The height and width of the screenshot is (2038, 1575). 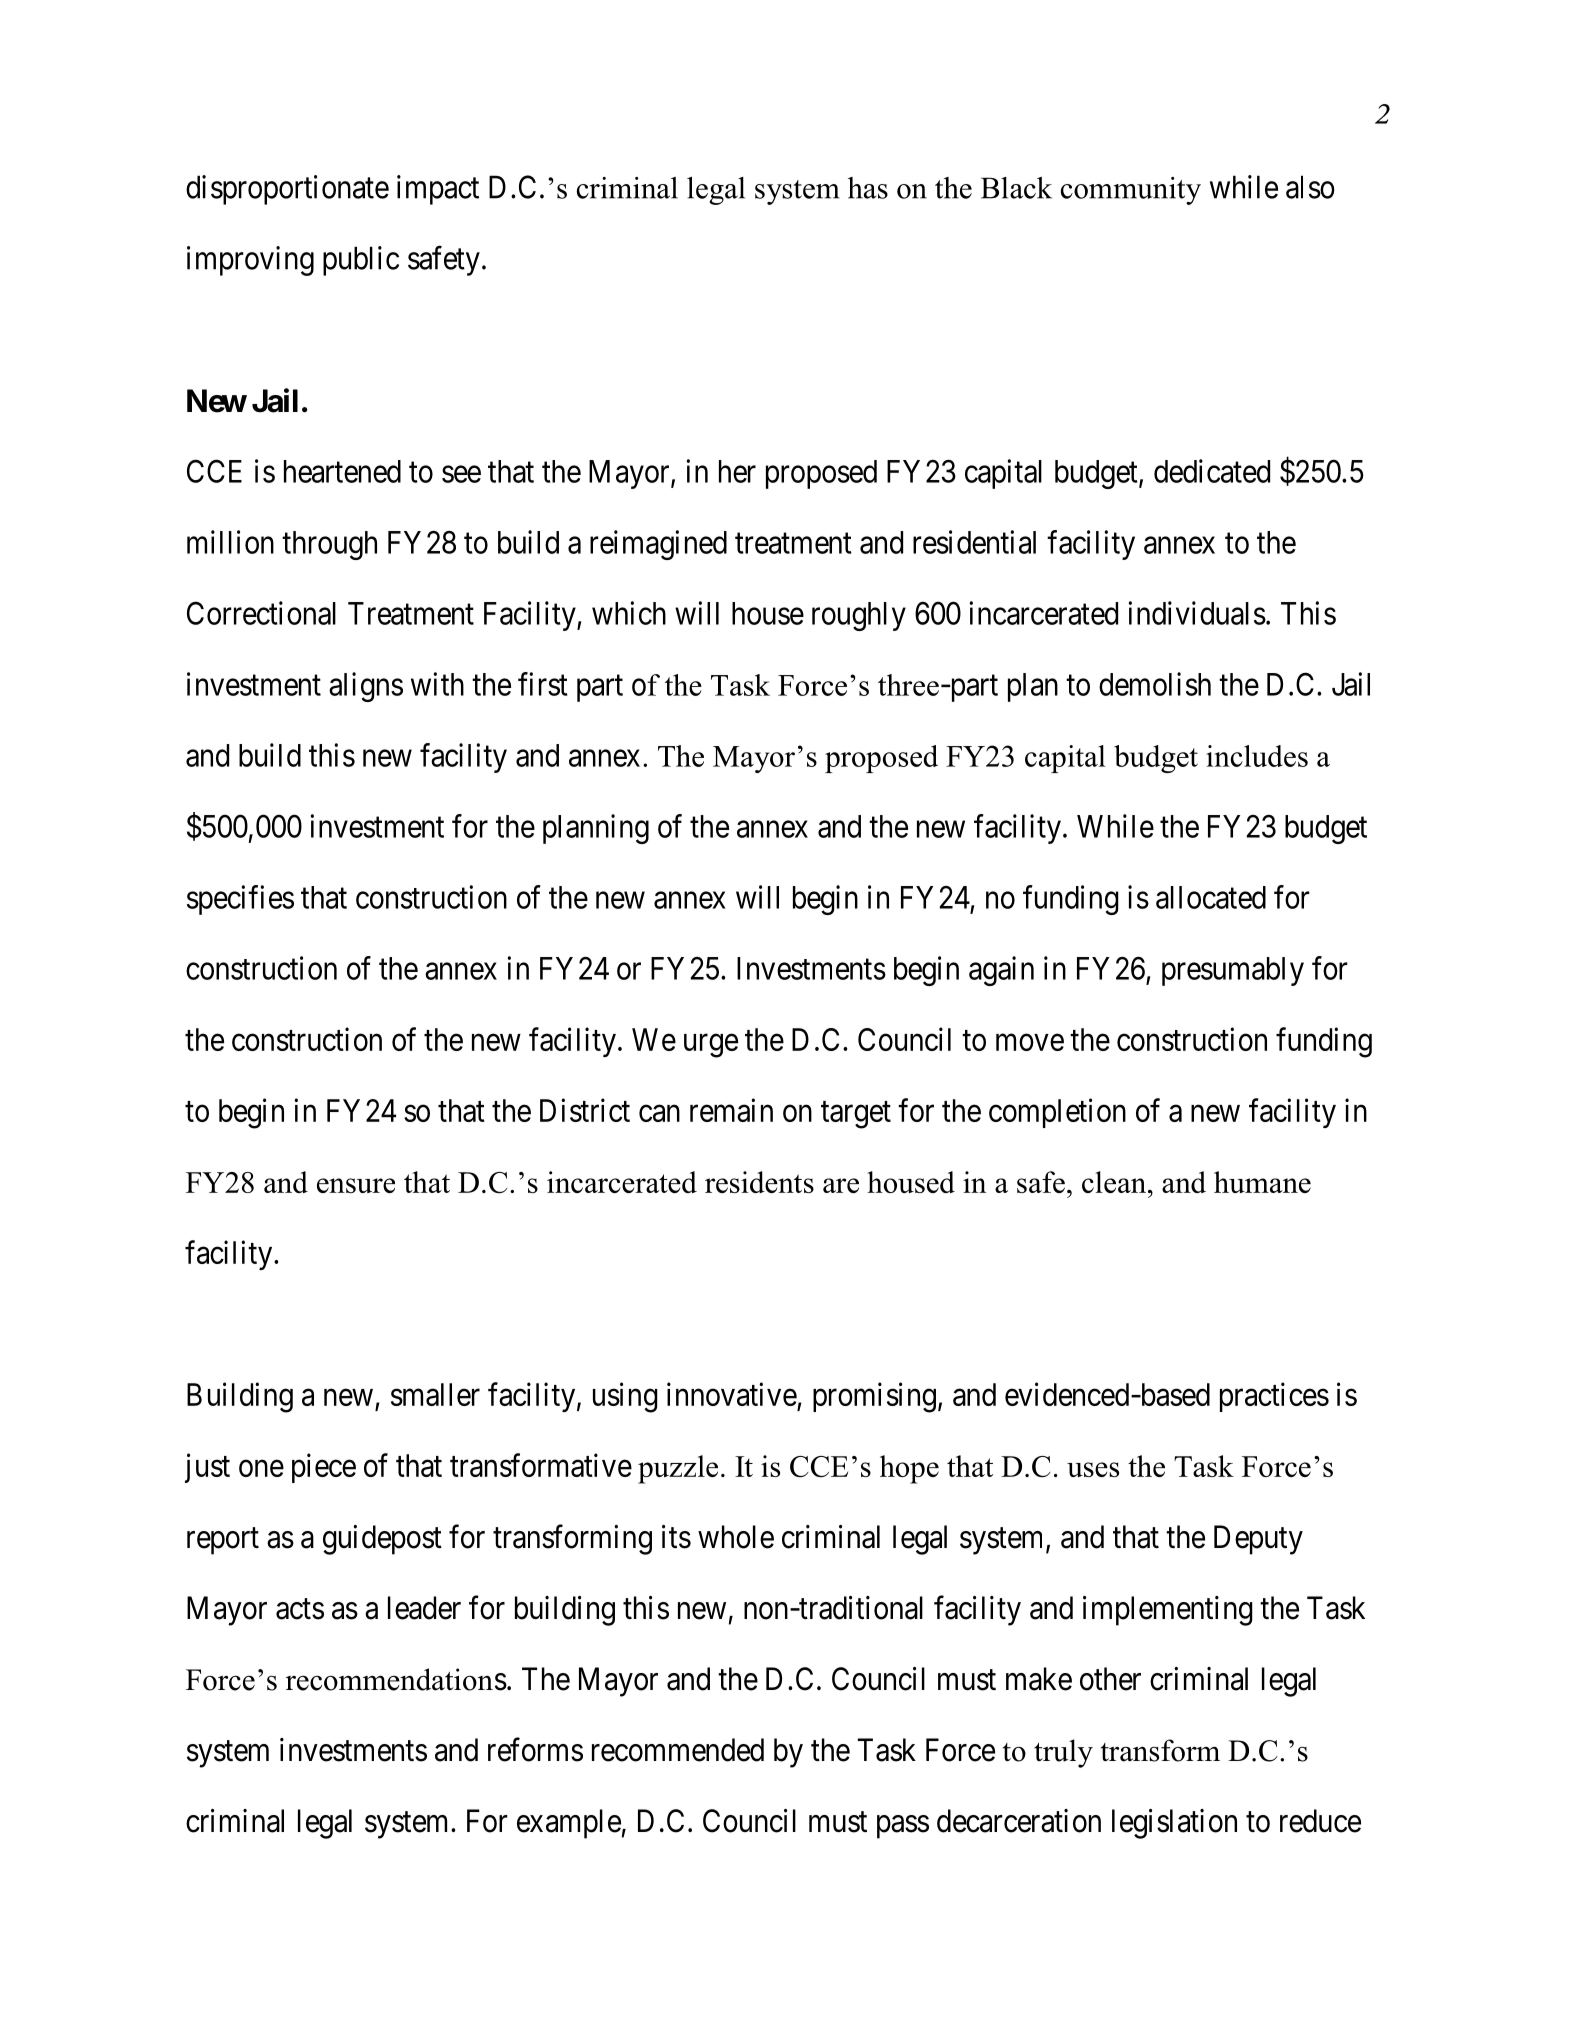 What do you see at coordinates (868, 188) in the screenshot?
I see `has` at bounding box center [868, 188].
